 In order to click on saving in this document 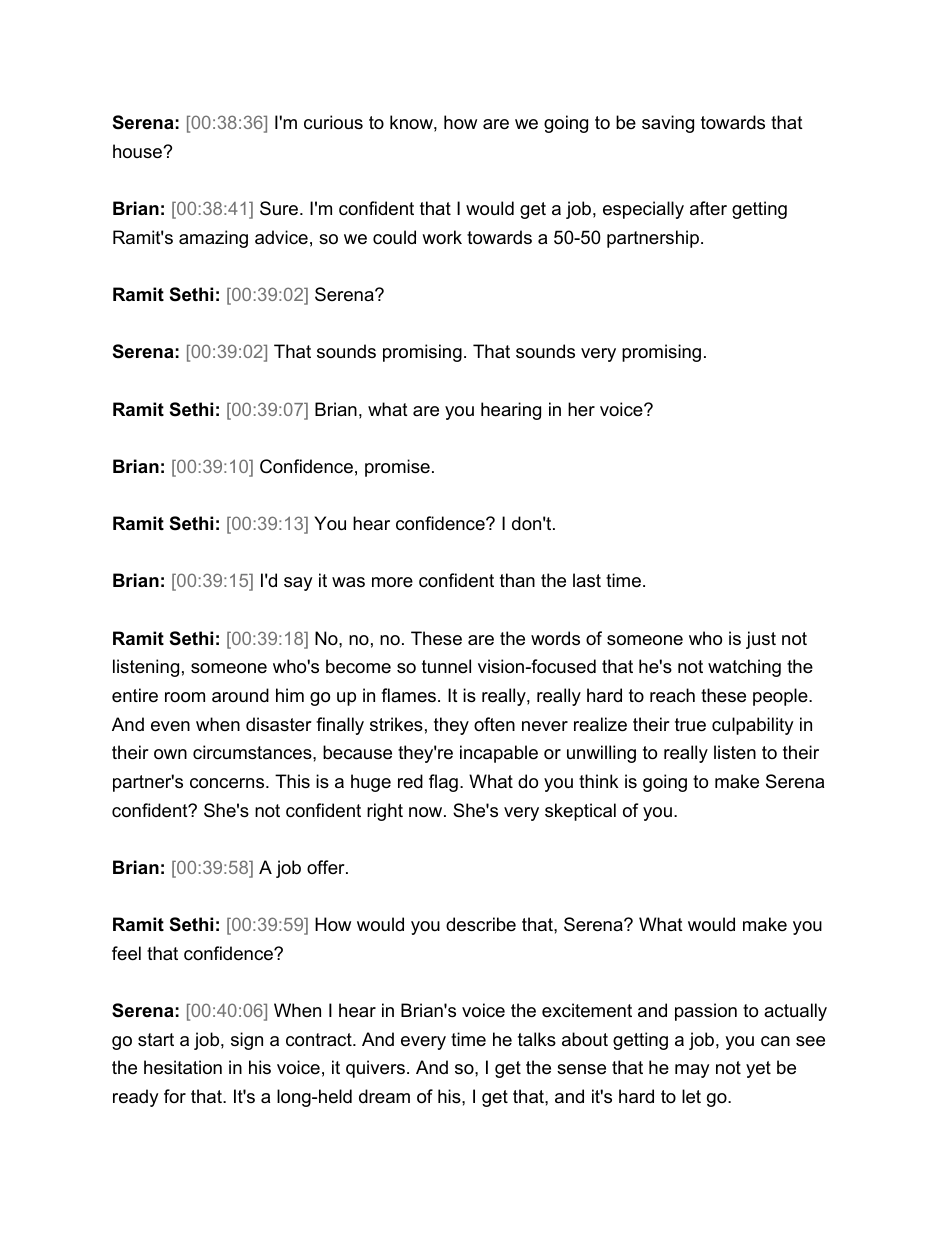, I will do `click(668, 124)`.
